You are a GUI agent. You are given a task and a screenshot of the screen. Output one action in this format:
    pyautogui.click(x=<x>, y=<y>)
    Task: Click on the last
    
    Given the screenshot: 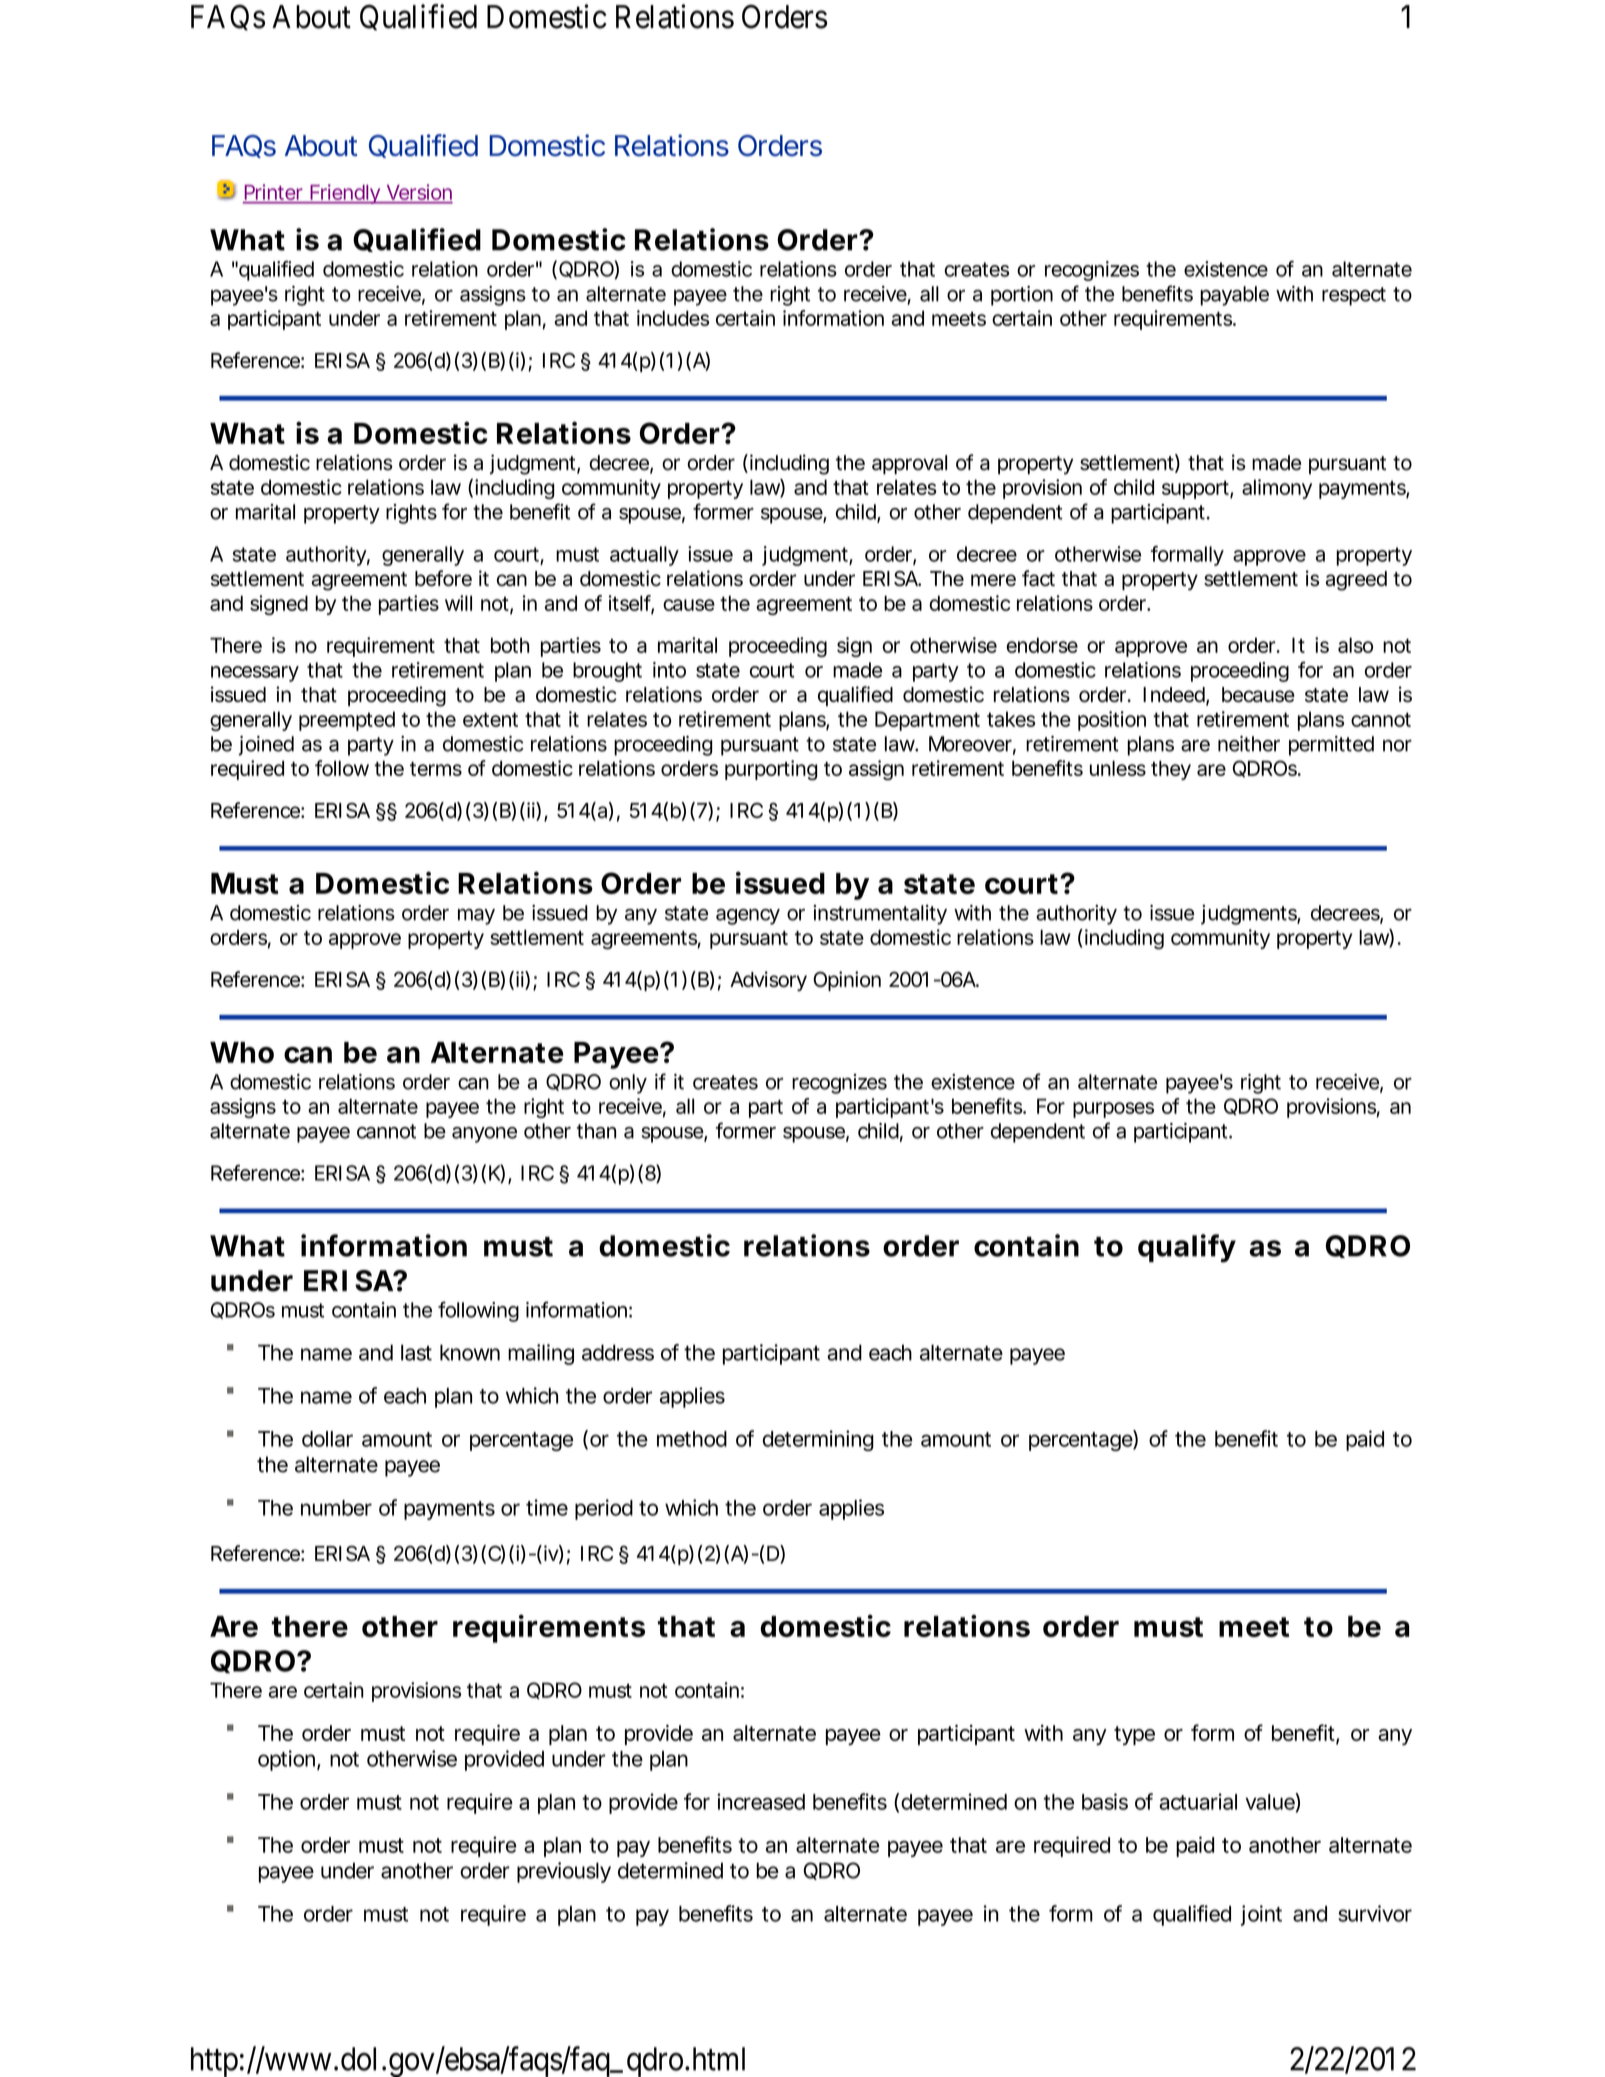 What is the action you would take?
    pyautogui.click(x=416, y=1352)
